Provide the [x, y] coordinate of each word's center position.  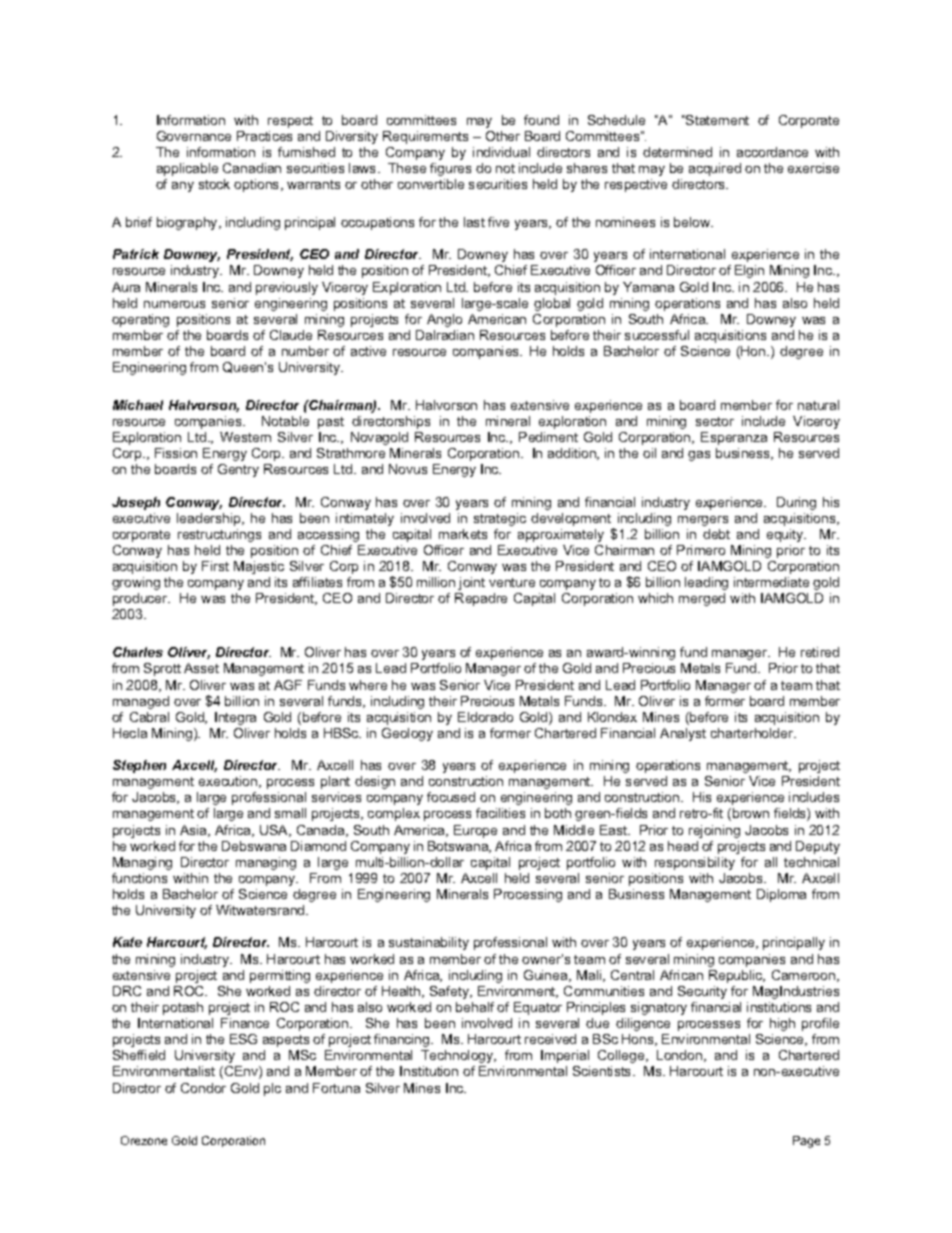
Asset [201, 668]
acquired [715, 169]
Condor [203, 1088]
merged [702, 599]
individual [501, 152]
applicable [187, 169]
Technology [458, 1056]
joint [471, 583]
